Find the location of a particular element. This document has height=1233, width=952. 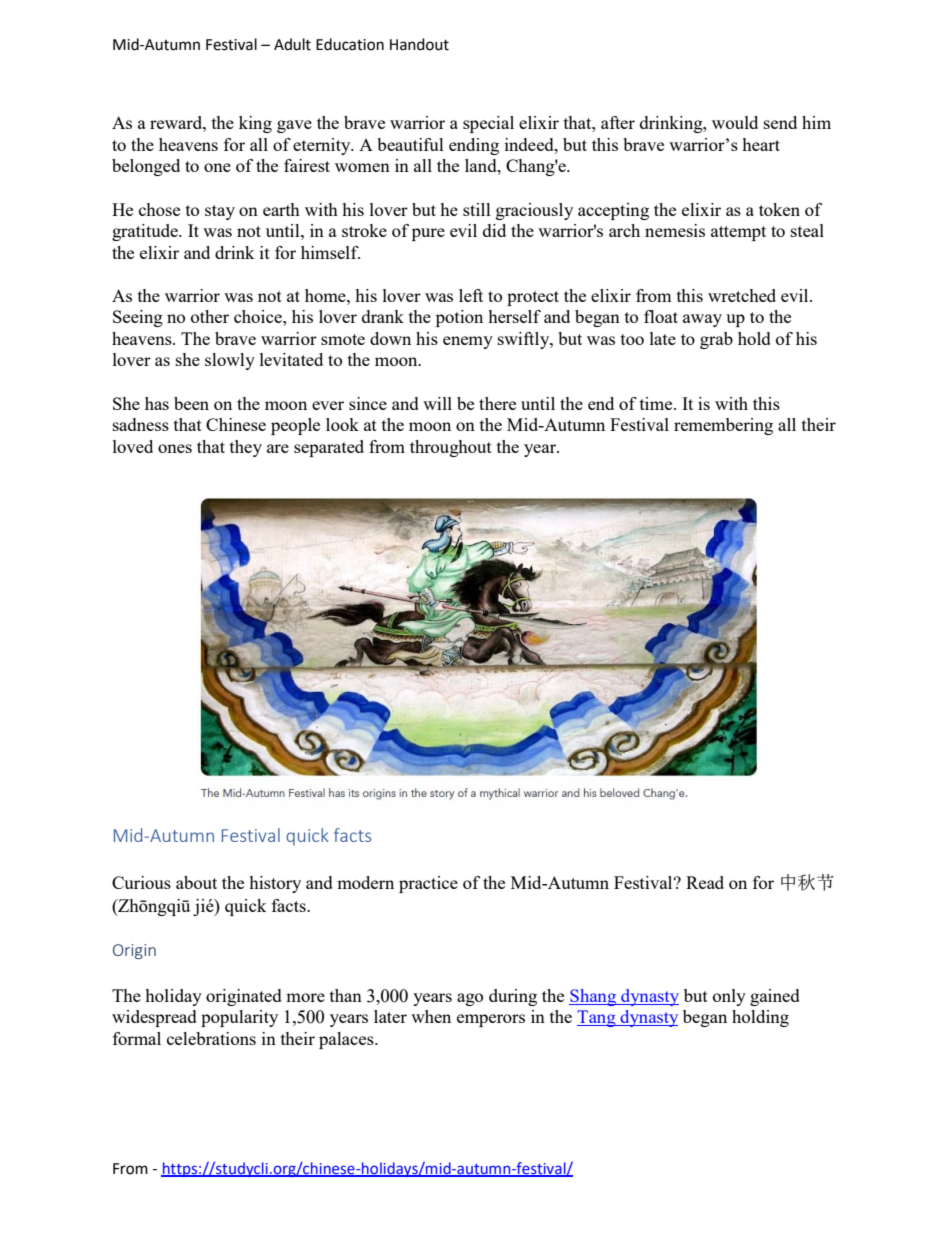

throughout is located at coordinates (451, 448).
